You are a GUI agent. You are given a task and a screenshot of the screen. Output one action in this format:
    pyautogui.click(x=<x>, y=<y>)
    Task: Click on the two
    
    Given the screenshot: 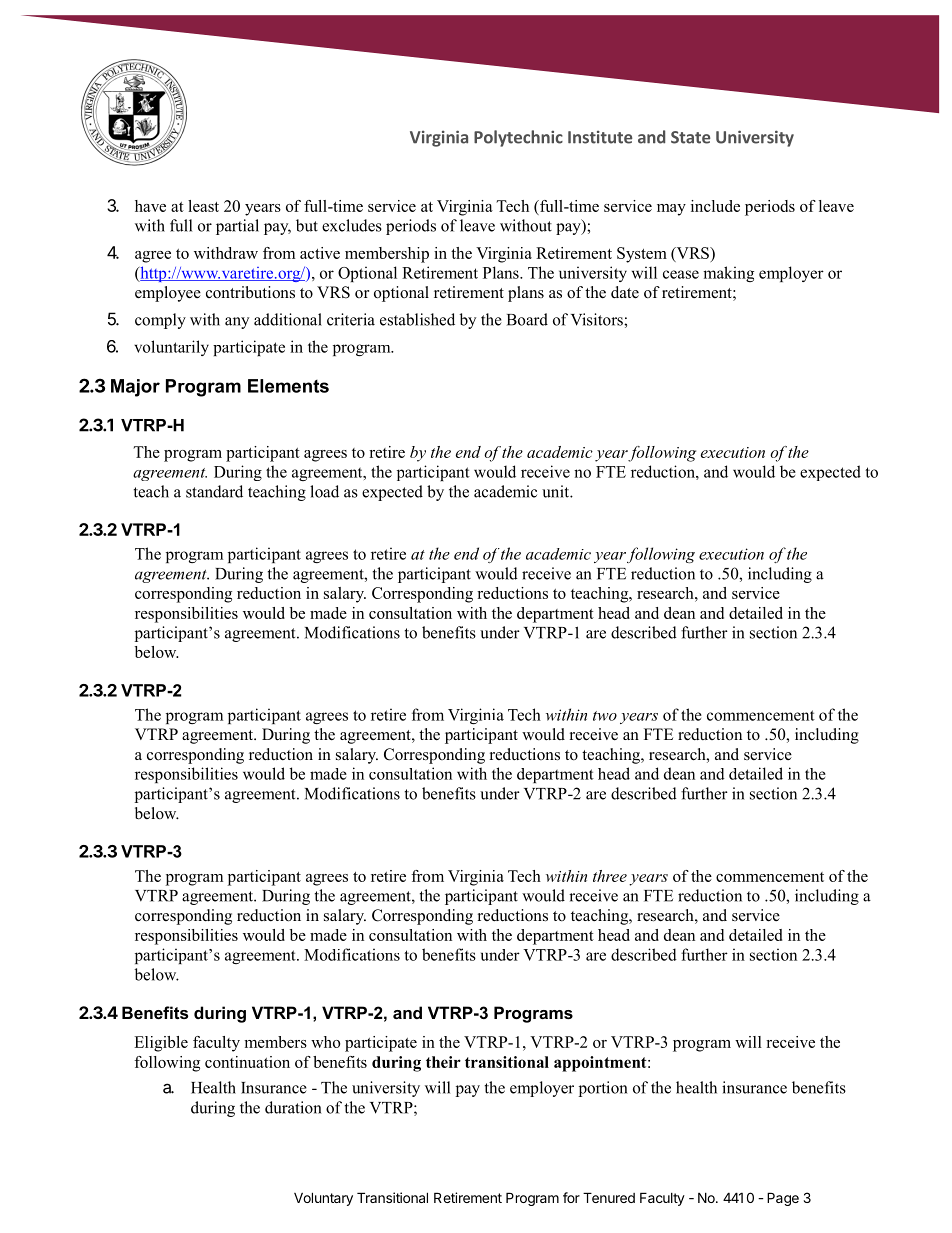 What is the action you would take?
    pyautogui.click(x=605, y=716)
